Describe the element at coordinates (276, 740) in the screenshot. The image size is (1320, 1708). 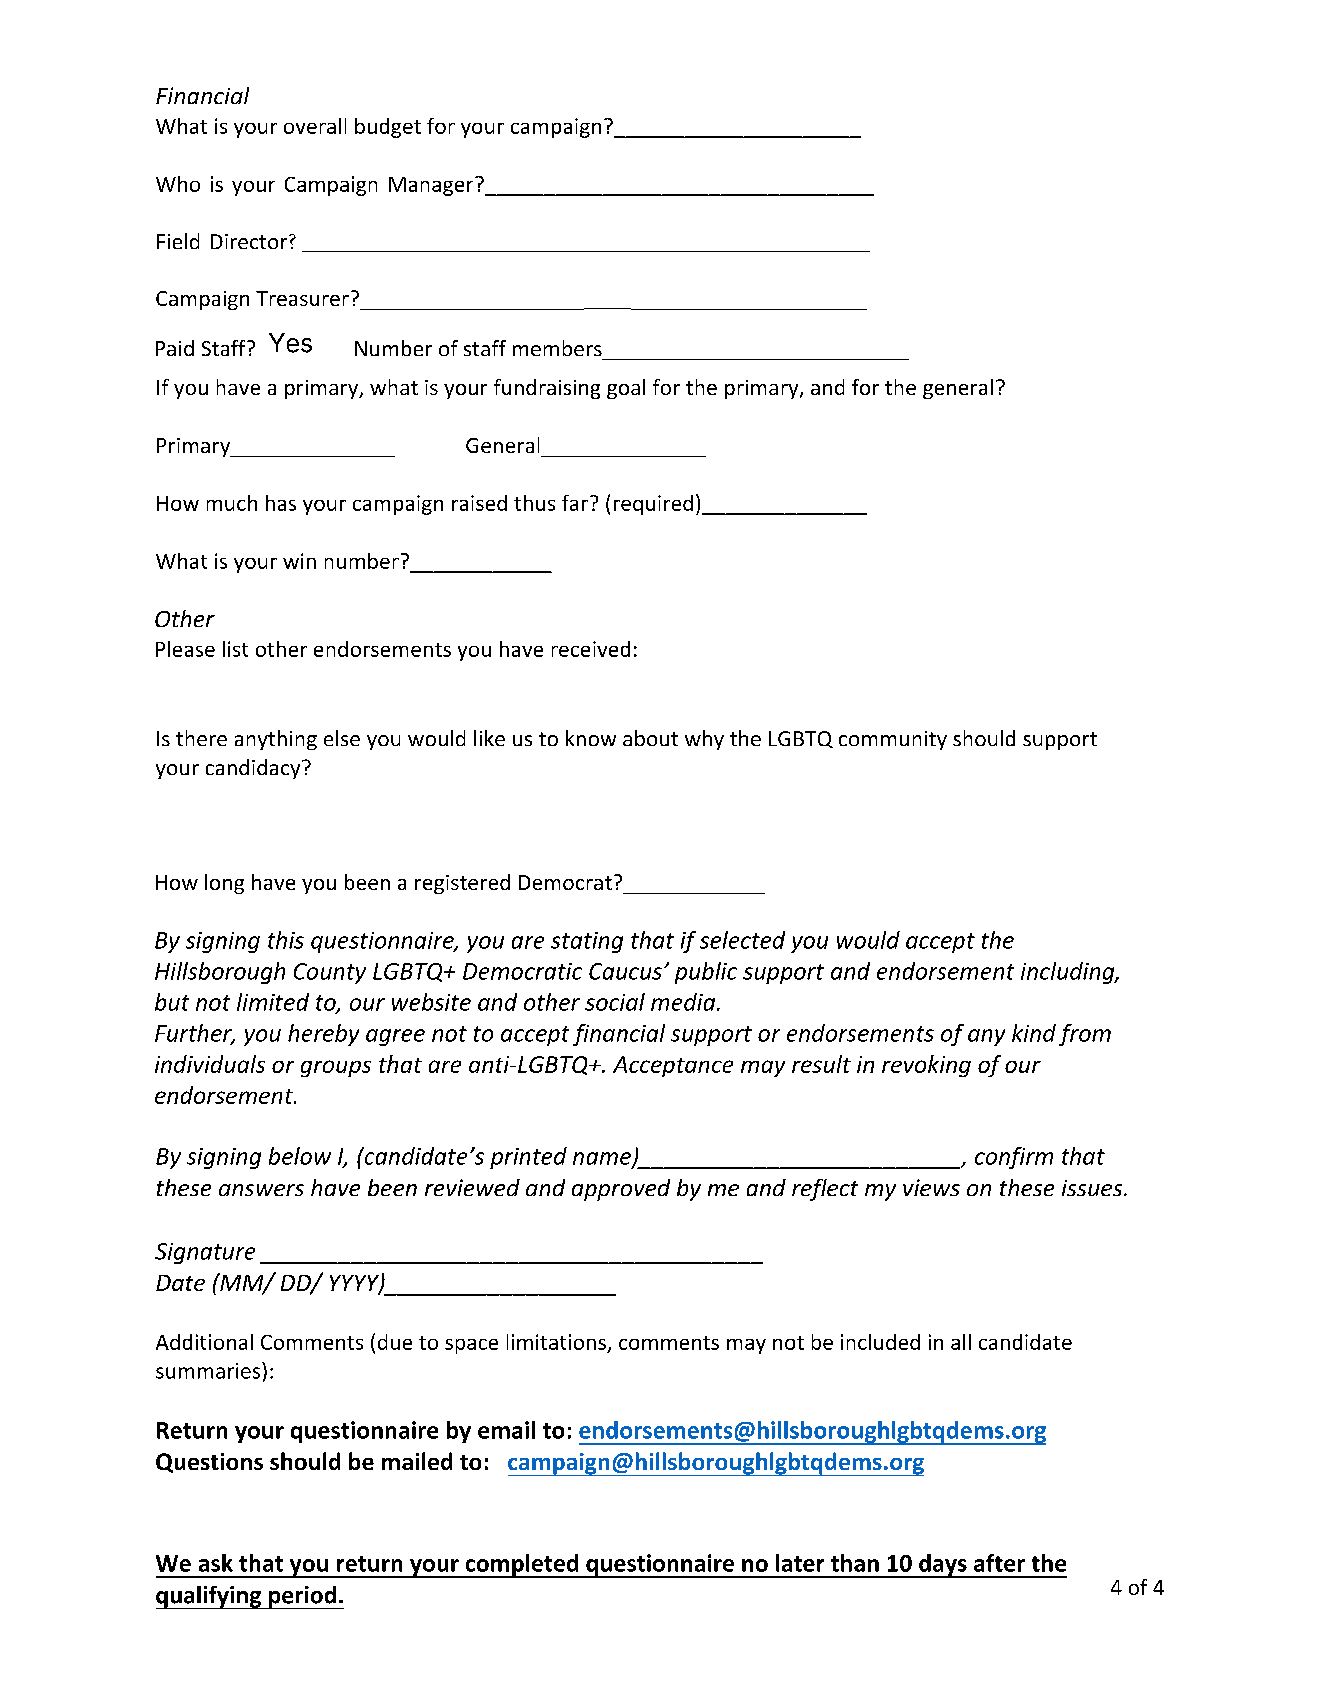
I see `anything` at that location.
